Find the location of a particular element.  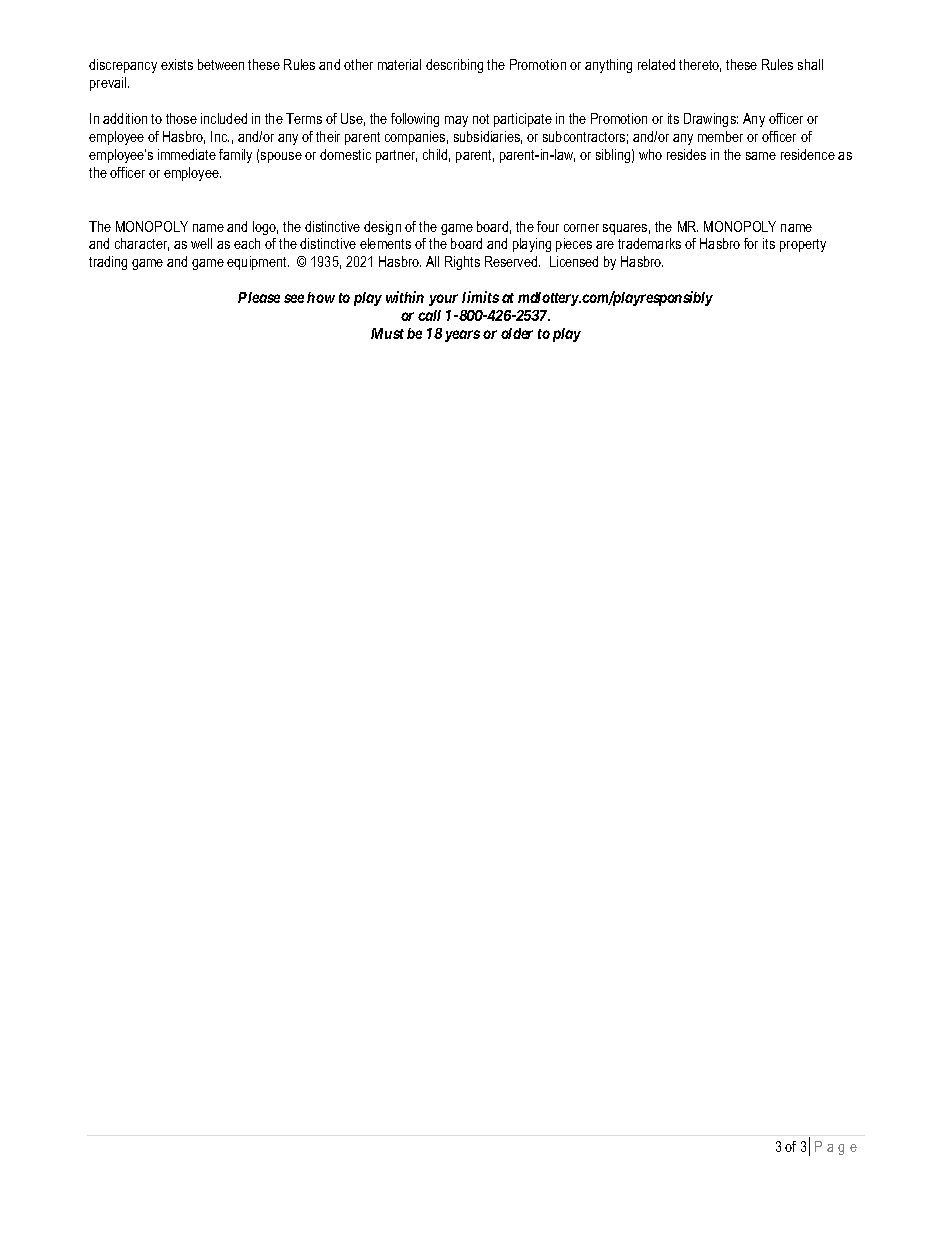

describing is located at coordinates (454, 66).
